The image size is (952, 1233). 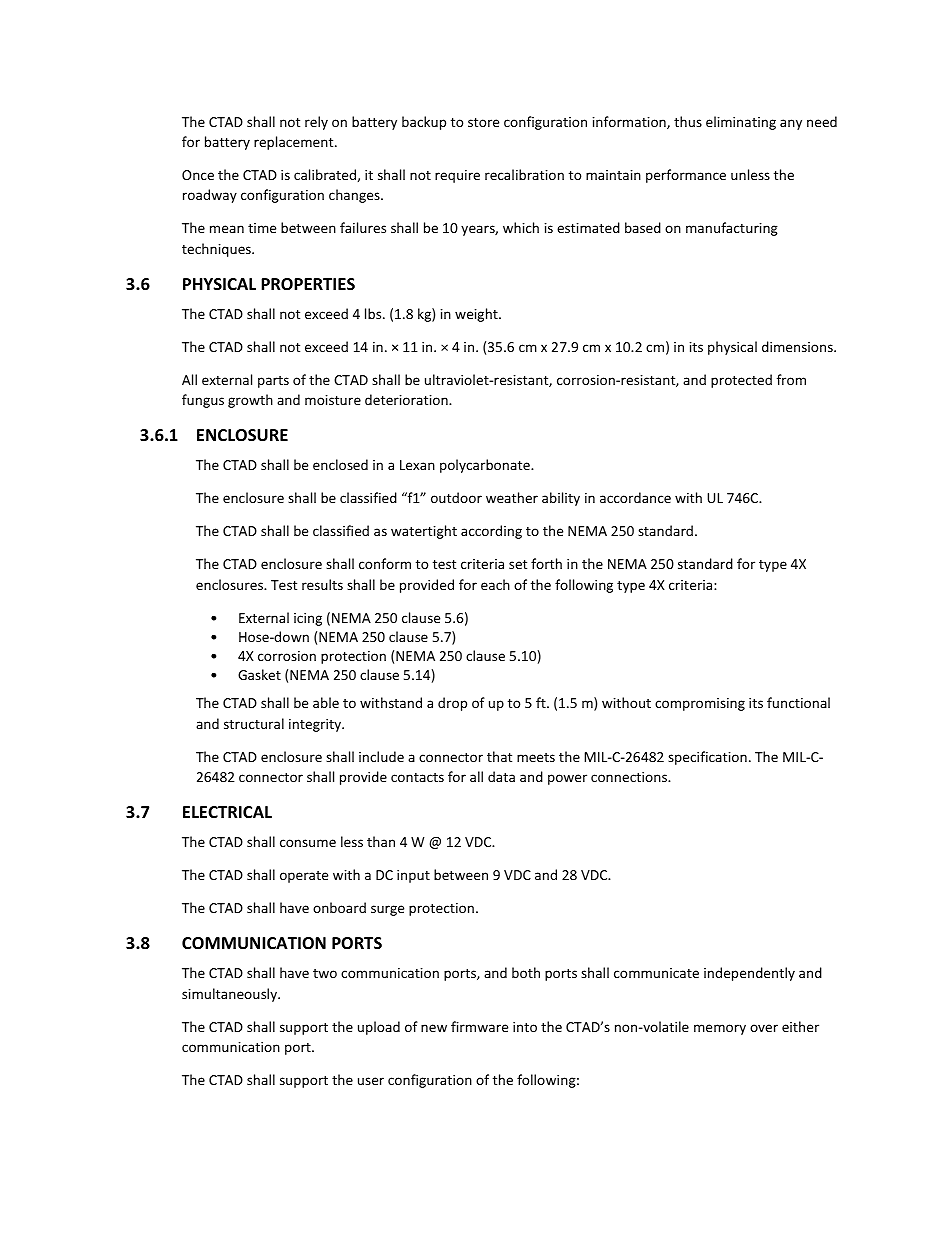 What do you see at coordinates (340, 464) in the screenshot?
I see `enclosed` at bounding box center [340, 464].
